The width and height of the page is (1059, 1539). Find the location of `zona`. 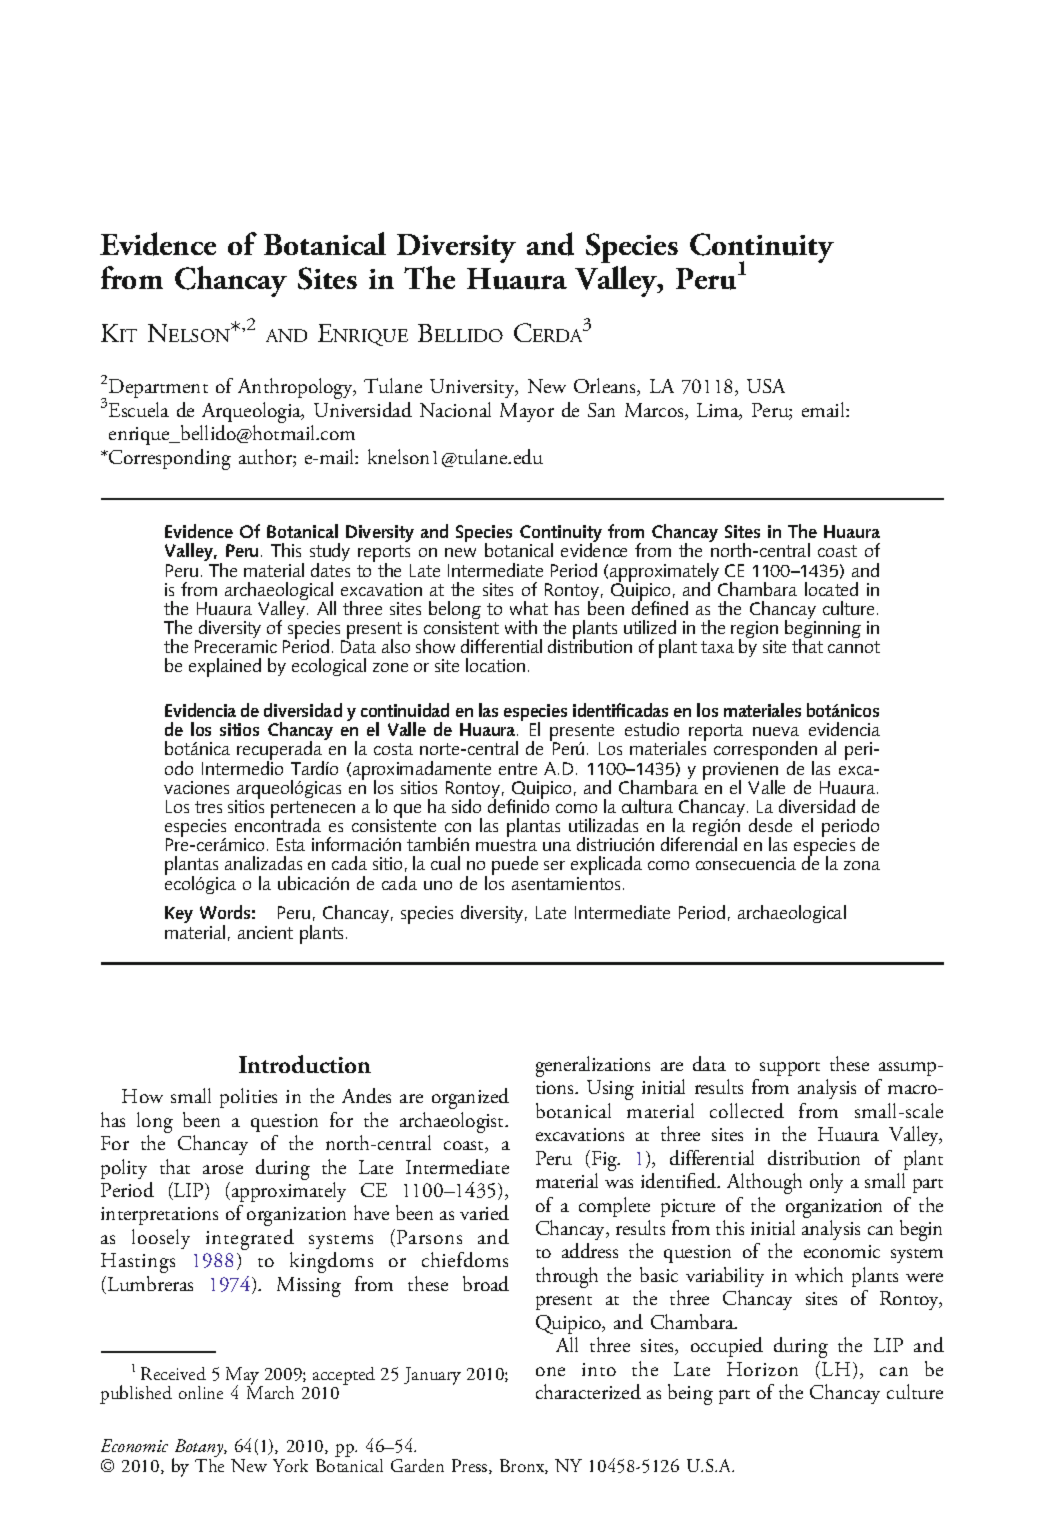

zona is located at coordinates (862, 865).
